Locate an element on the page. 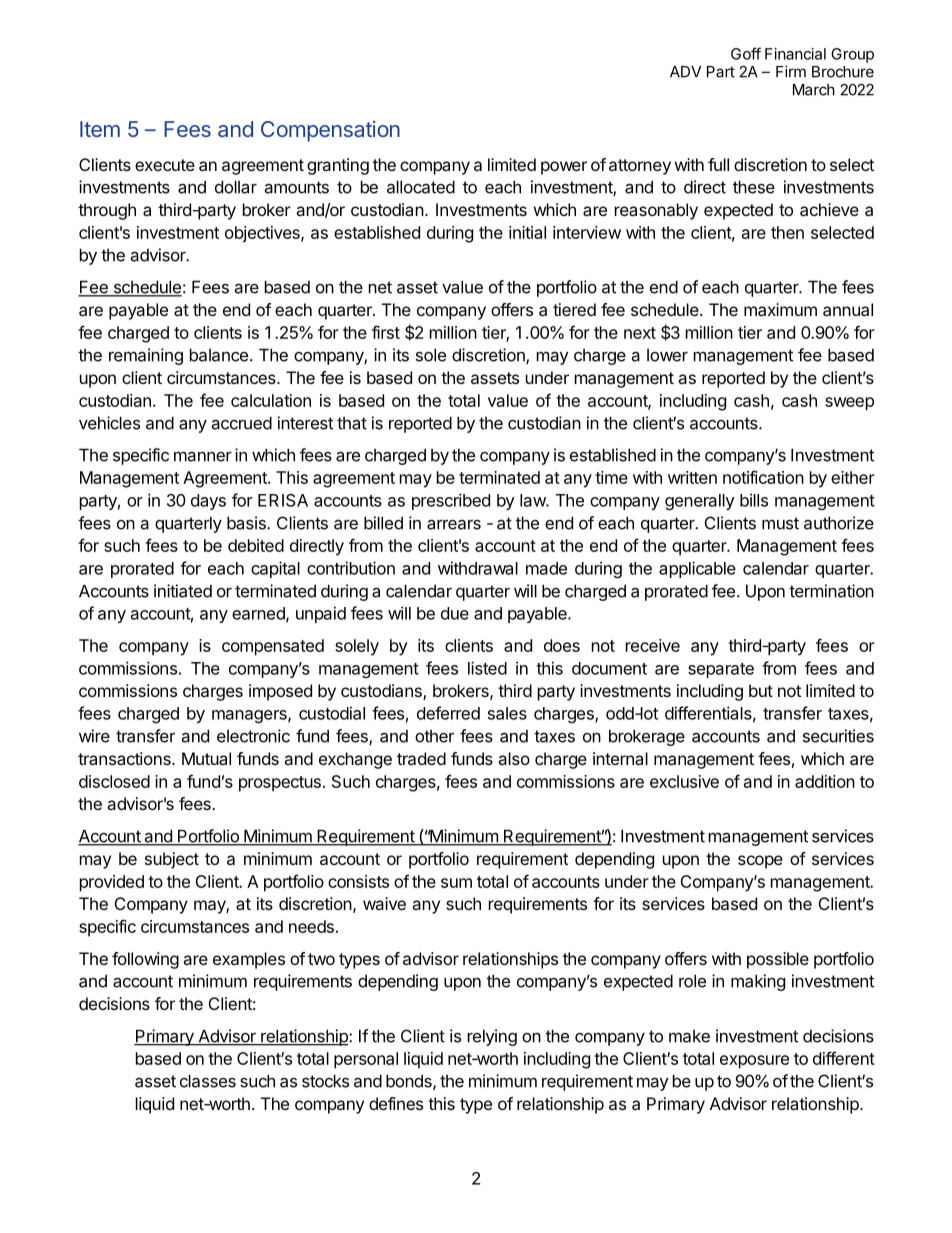  Firm is located at coordinates (791, 71).
